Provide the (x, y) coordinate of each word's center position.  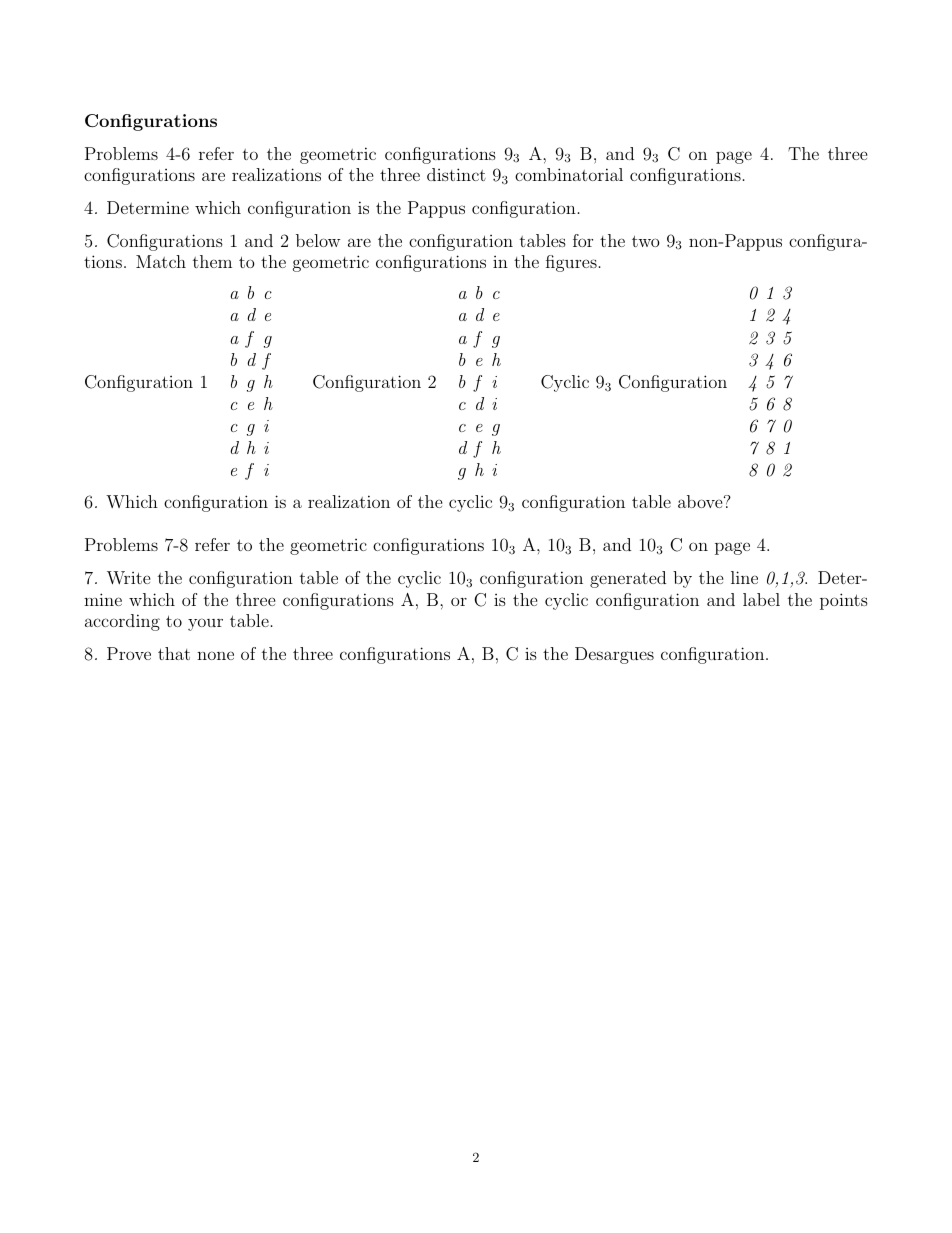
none (215, 655)
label (761, 599)
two (645, 241)
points (844, 601)
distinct (456, 174)
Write (129, 578)
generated (628, 579)
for (583, 240)
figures (571, 263)
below (318, 240)
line (744, 577)
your (205, 624)
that (174, 653)
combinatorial (569, 174)
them (212, 261)
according (122, 622)
